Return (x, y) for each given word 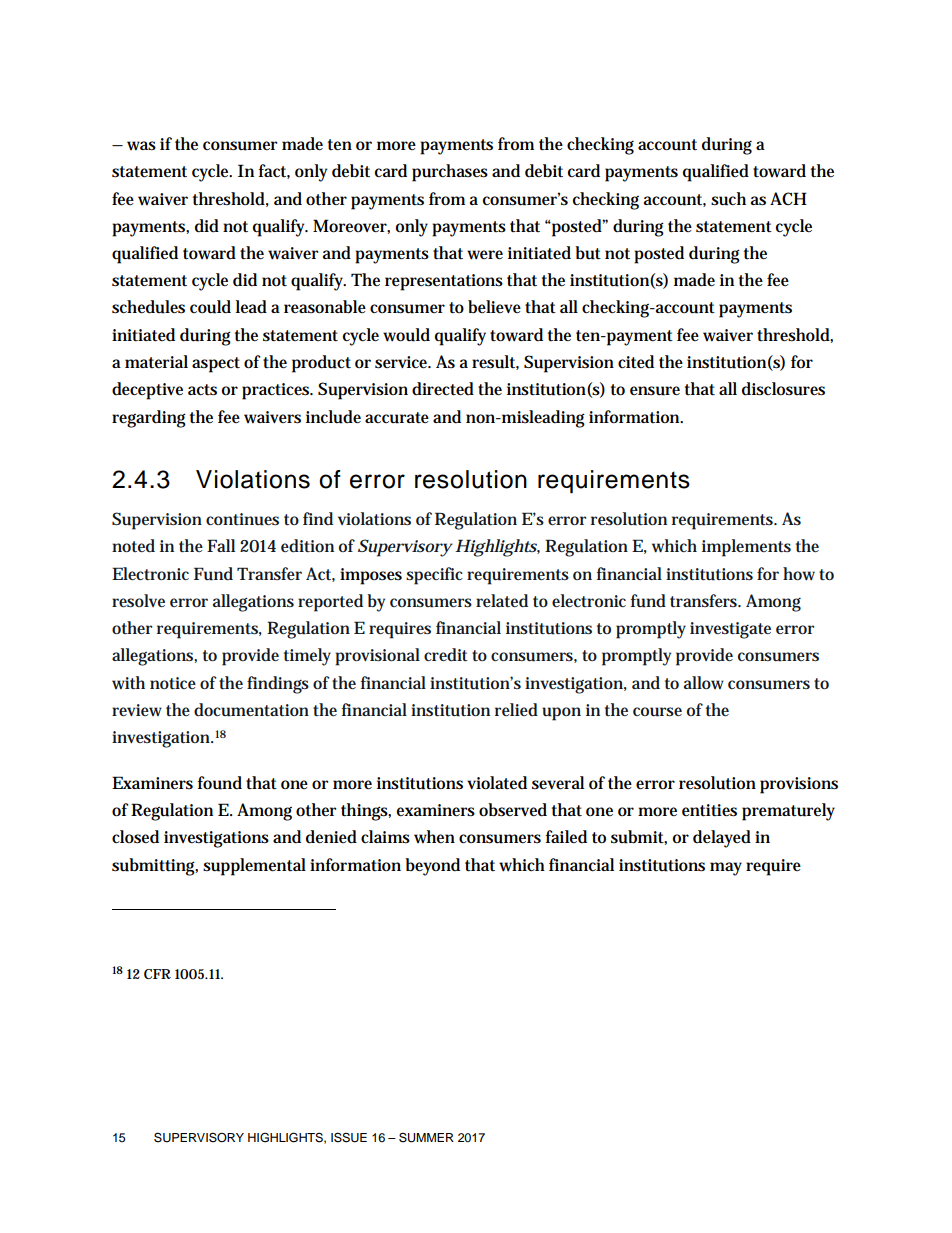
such (728, 199)
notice (173, 683)
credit (446, 654)
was (141, 146)
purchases (450, 173)
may (726, 869)
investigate (730, 630)
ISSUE (349, 1137)
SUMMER (426, 1137)
